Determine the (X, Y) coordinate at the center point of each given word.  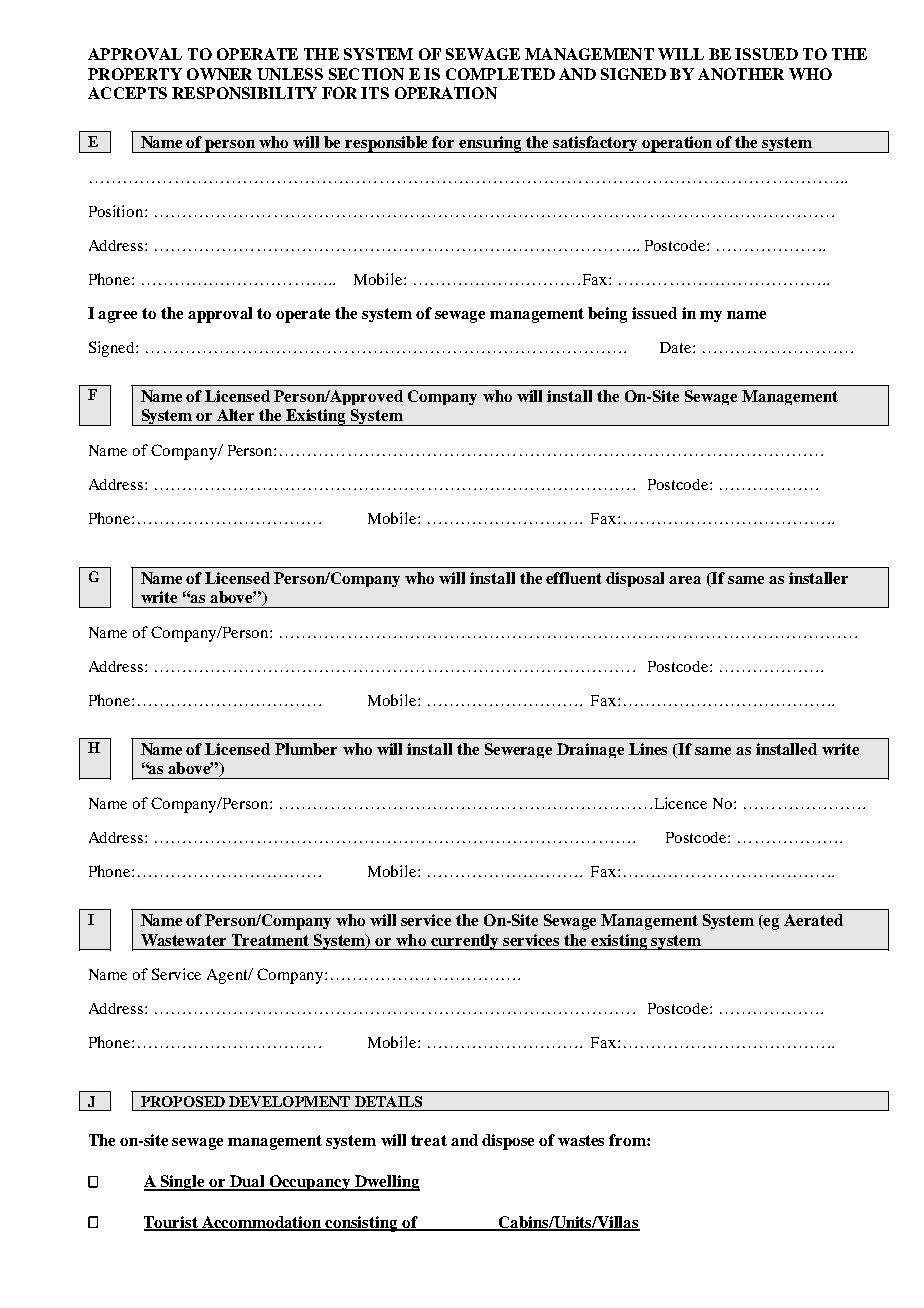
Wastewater (183, 940)
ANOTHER (741, 74)
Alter (235, 415)
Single (183, 1183)
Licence (681, 803)
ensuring (491, 144)
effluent (574, 578)
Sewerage (518, 750)
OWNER (219, 74)
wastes (581, 1140)
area (685, 580)
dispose (508, 1142)
